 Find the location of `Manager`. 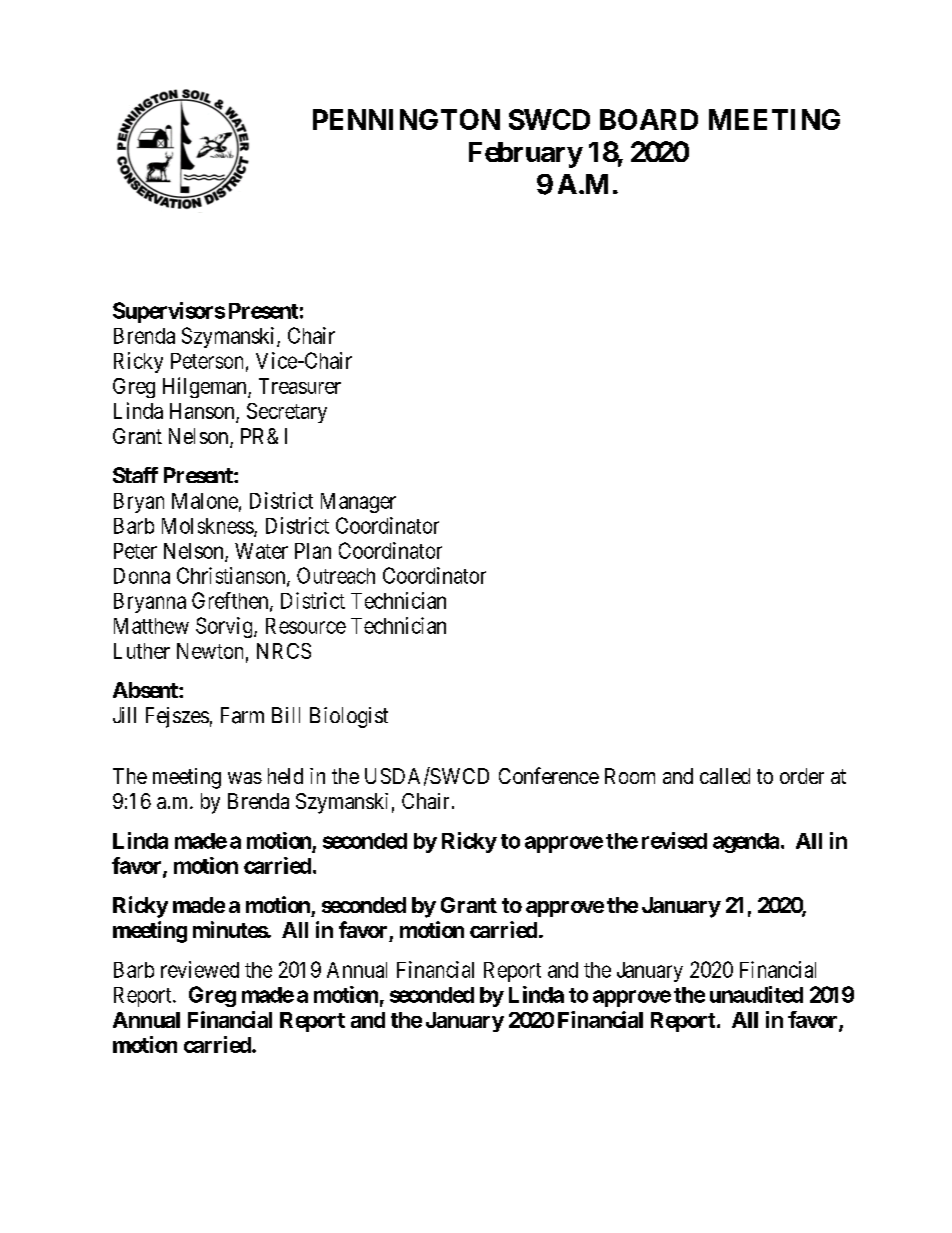

Manager is located at coordinates (358, 503).
